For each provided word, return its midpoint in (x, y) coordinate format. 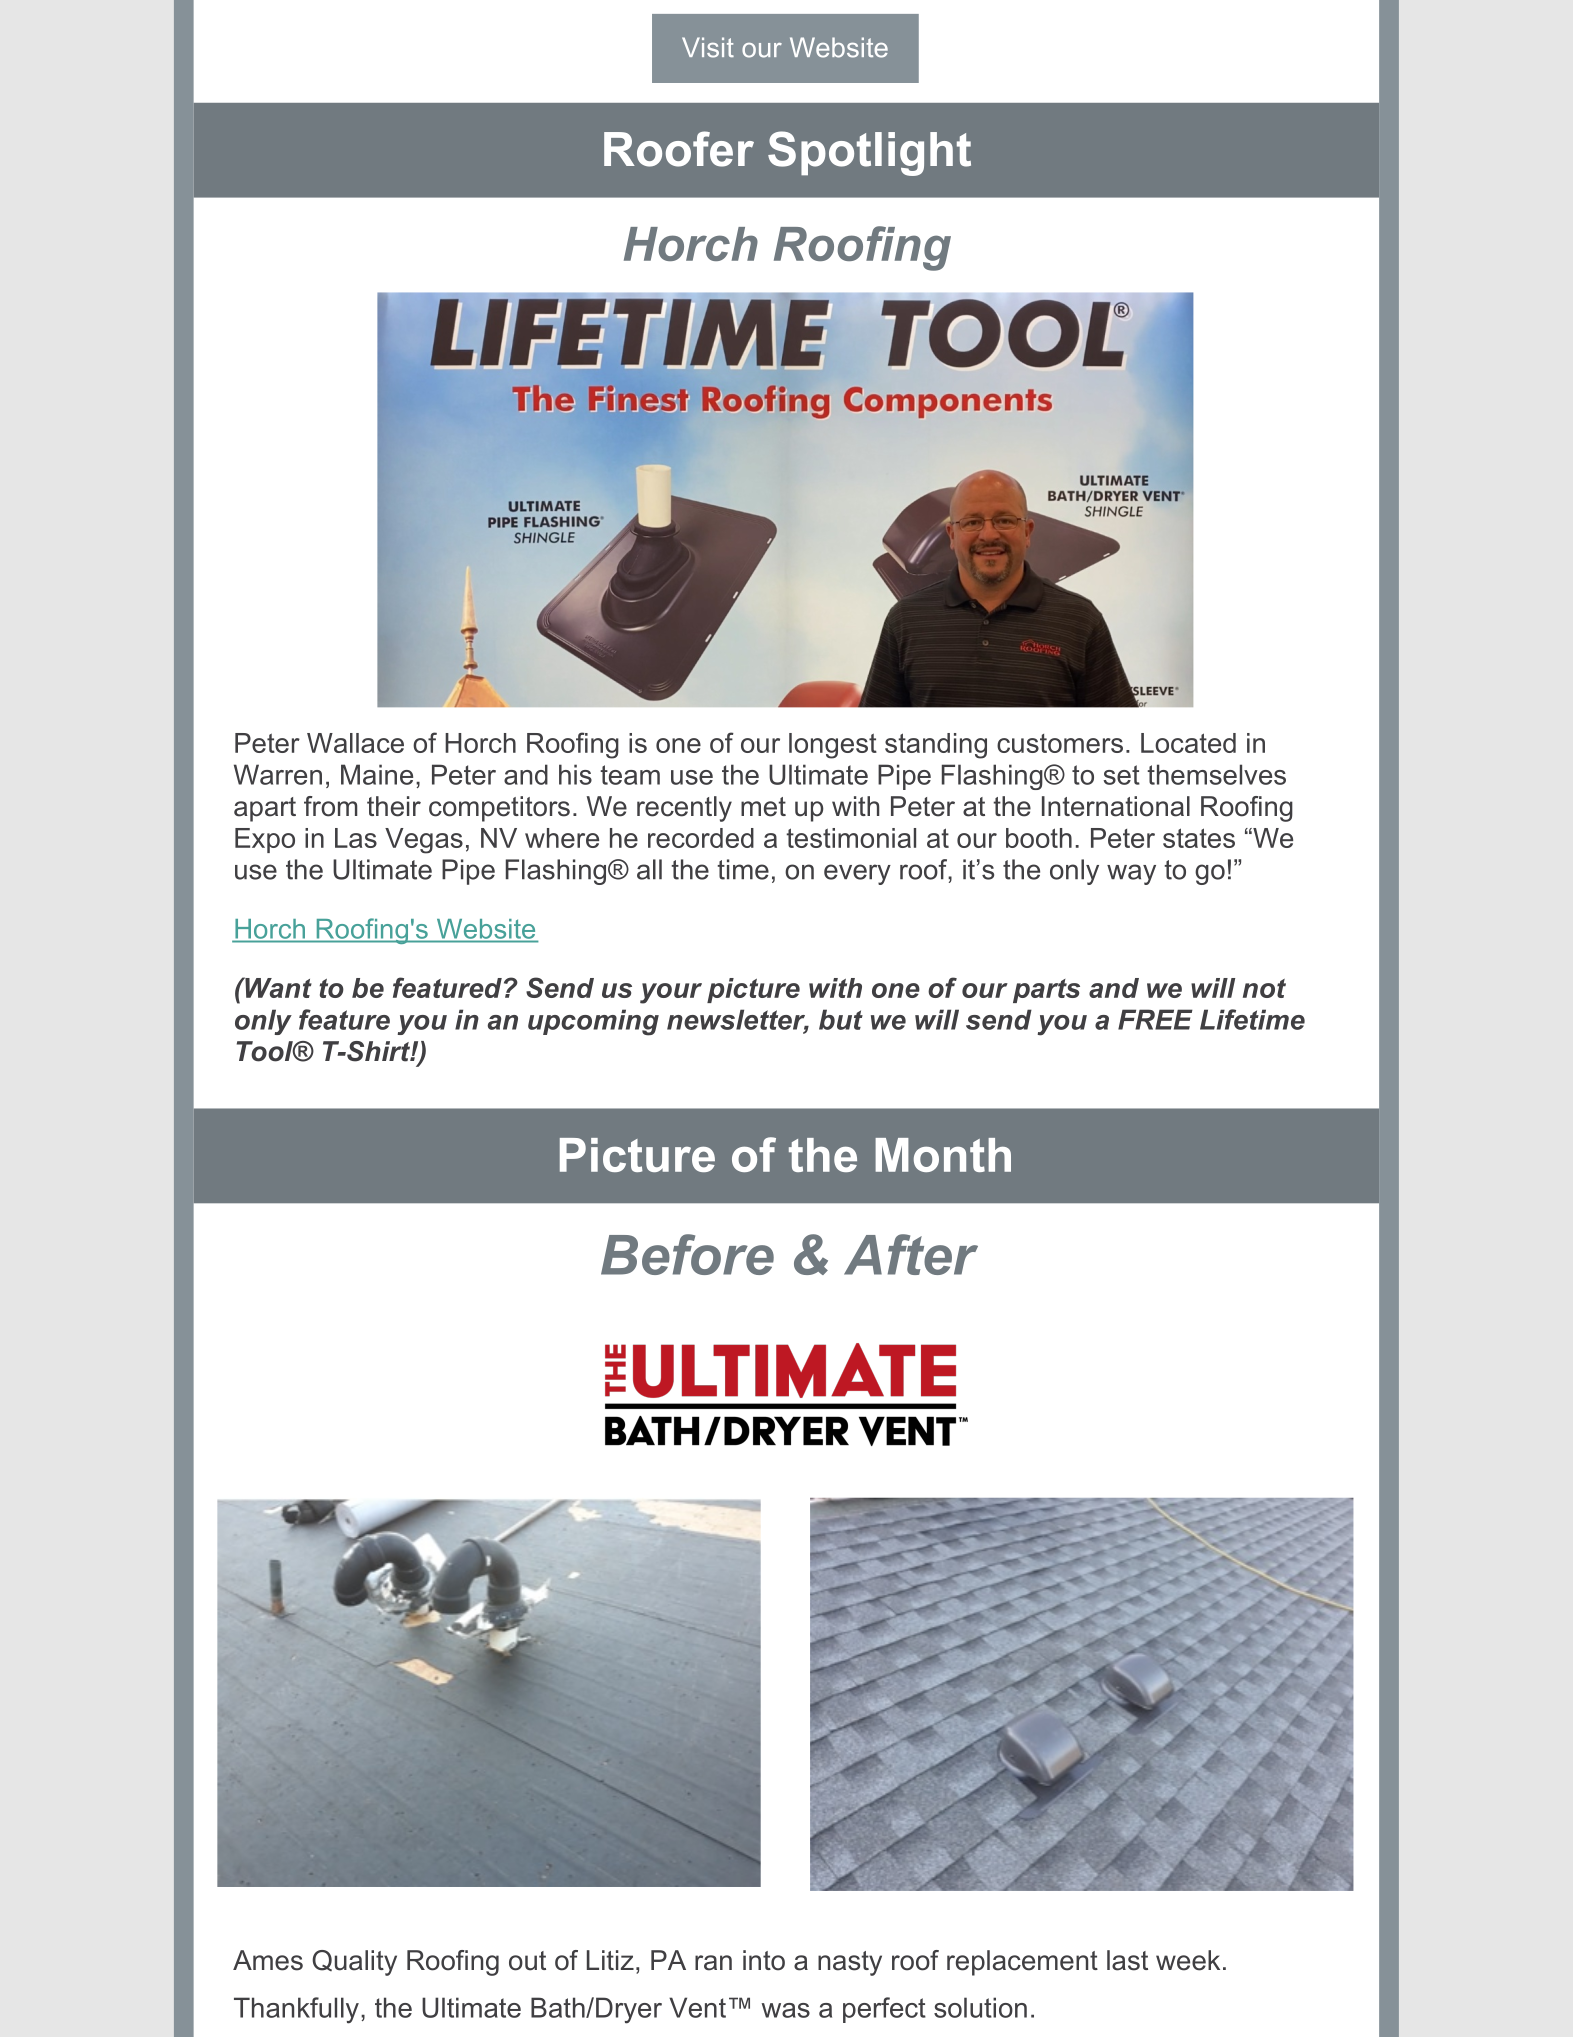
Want (277, 987)
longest (833, 746)
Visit (708, 47)
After (911, 1254)
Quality (354, 1963)
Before (687, 1254)
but (841, 1019)
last (1127, 1960)
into (764, 1960)
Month (943, 1155)
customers (1060, 743)
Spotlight (869, 153)
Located (1188, 743)
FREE (1155, 1019)
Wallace (355, 743)
